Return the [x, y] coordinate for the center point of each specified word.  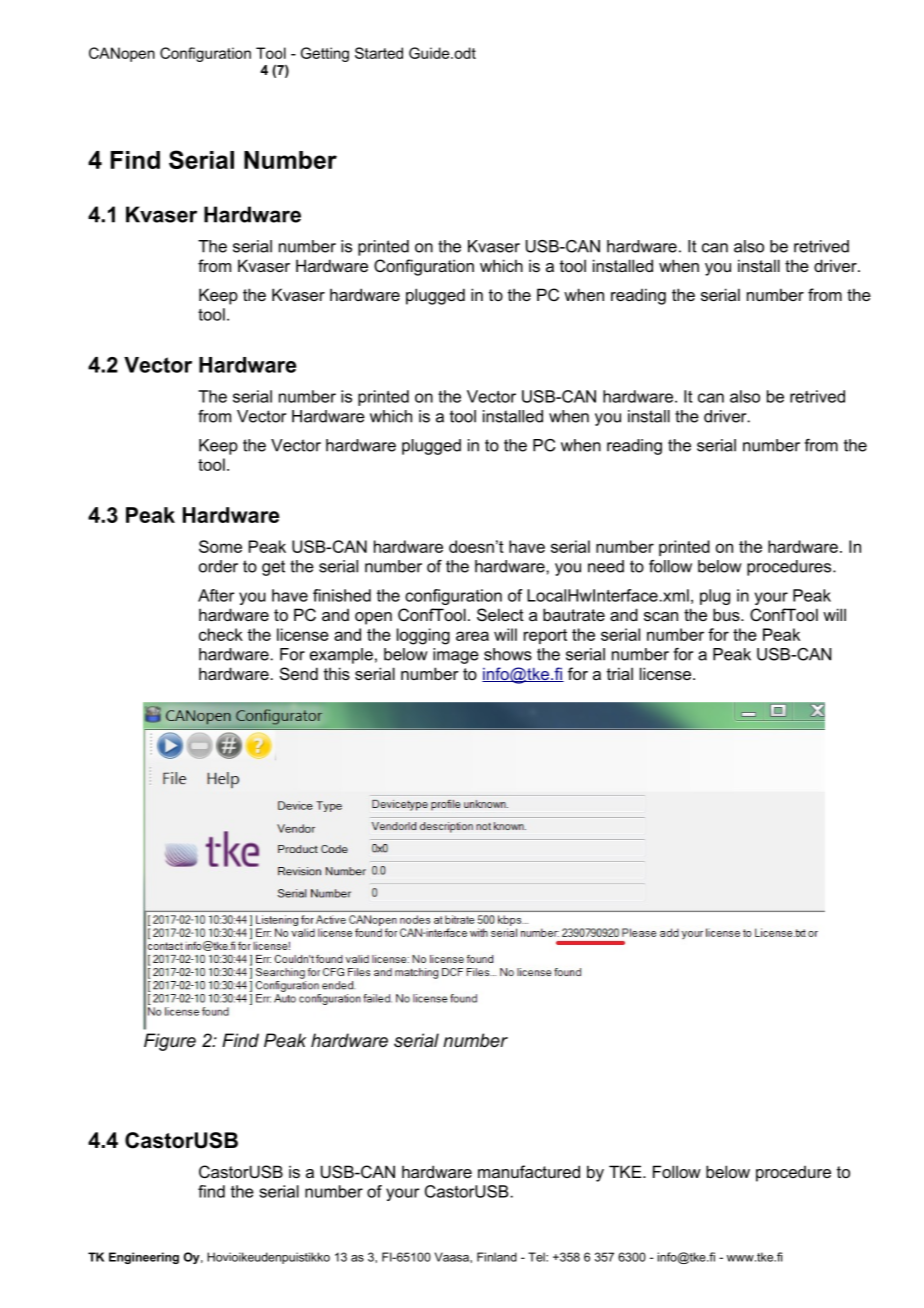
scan [661, 616]
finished [342, 595]
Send [299, 673]
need [606, 566]
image [456, 656]
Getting [325, 54]
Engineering [144, 1258]
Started [379, 53]
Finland [497, 1257]
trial [620, 673]
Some [220, 546]
